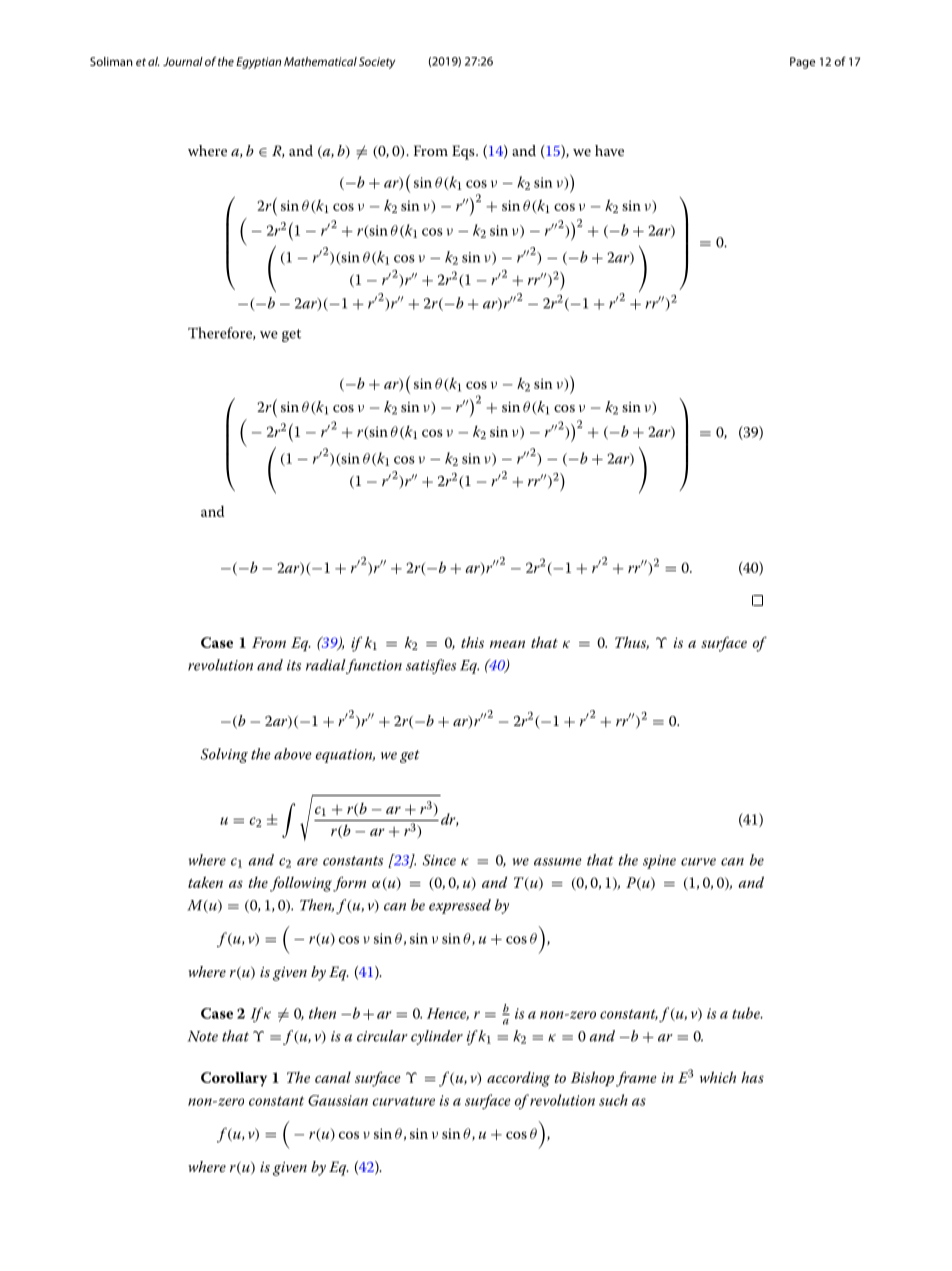 This screenshot has width=952, height=1271. I want to click on this, so click(472, 642).
